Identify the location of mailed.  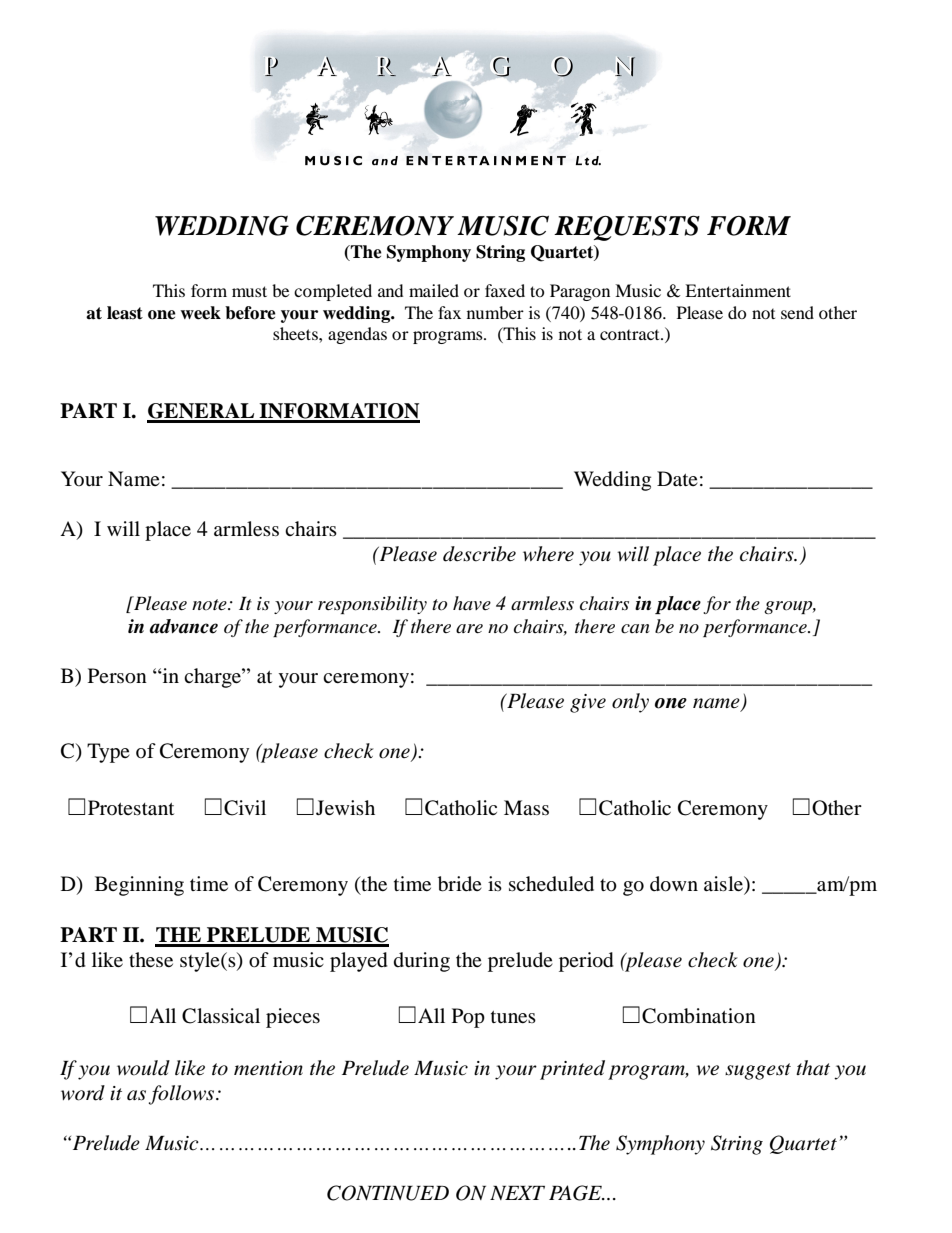
(434, 290).
